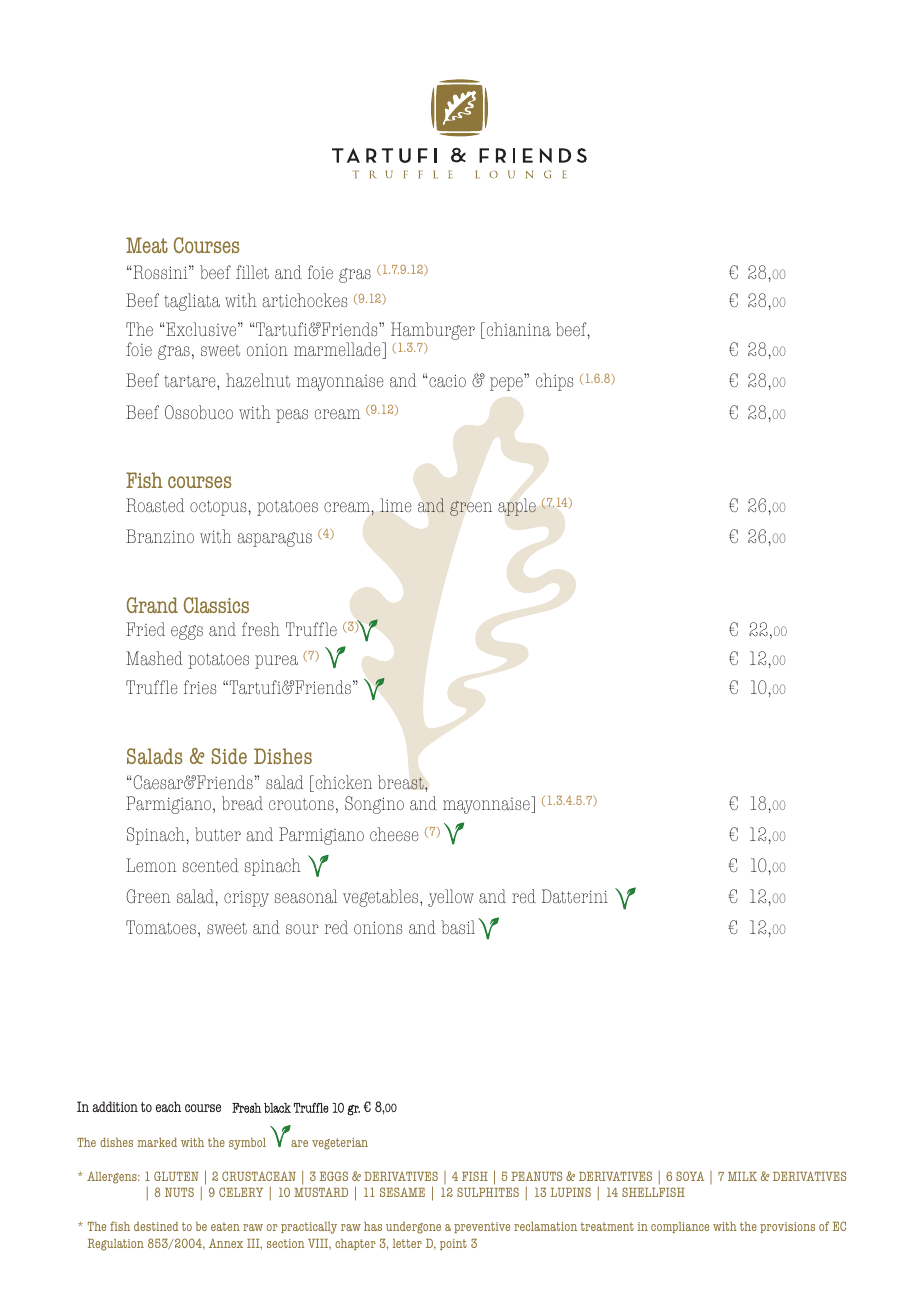 The image size is (924, 1308). What do you see at coordinates (396, 505) in the screenshot?
I see `lime` at bounding box center [396, 505].
